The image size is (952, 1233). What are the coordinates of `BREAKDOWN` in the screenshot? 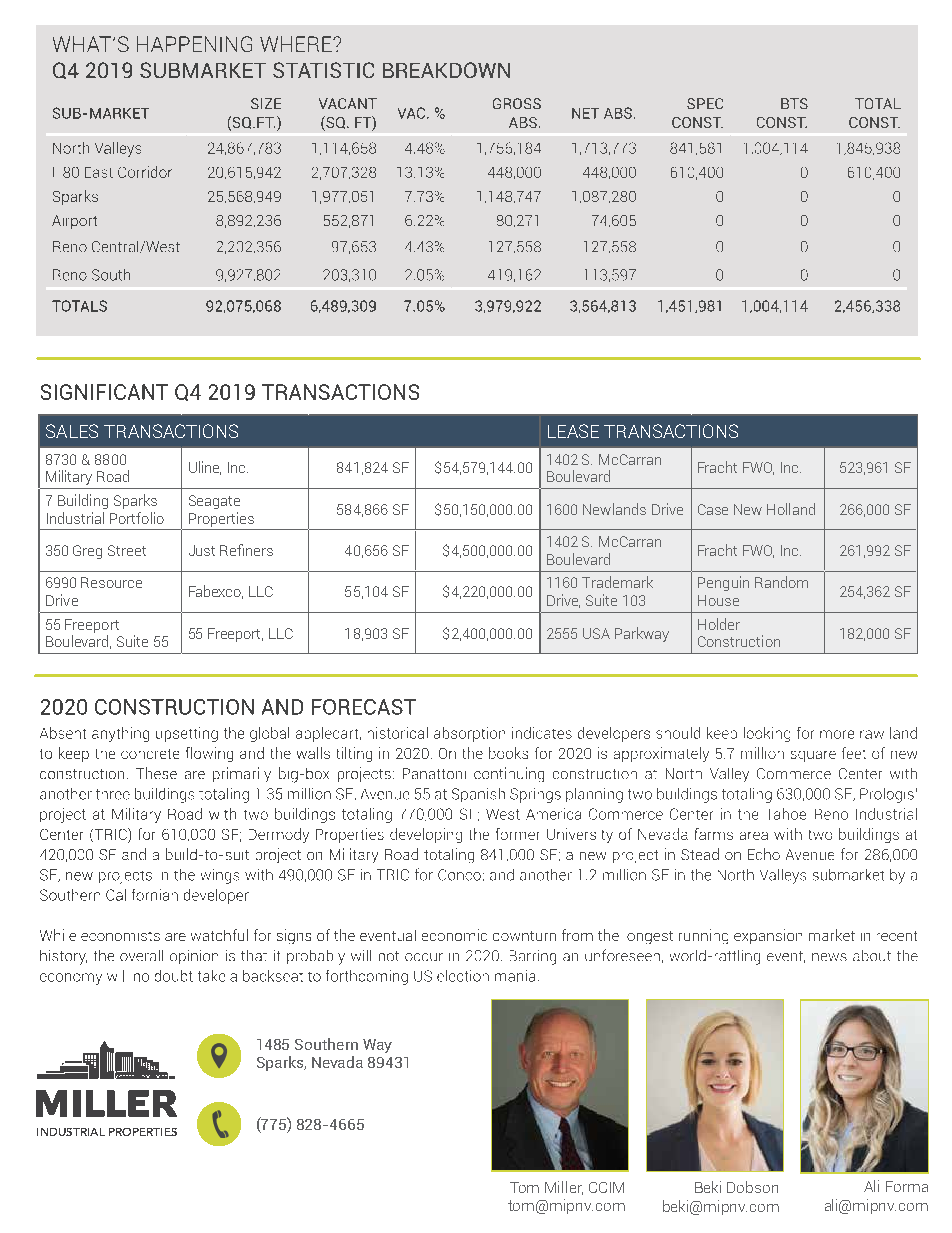 It's located at (446, 70).
